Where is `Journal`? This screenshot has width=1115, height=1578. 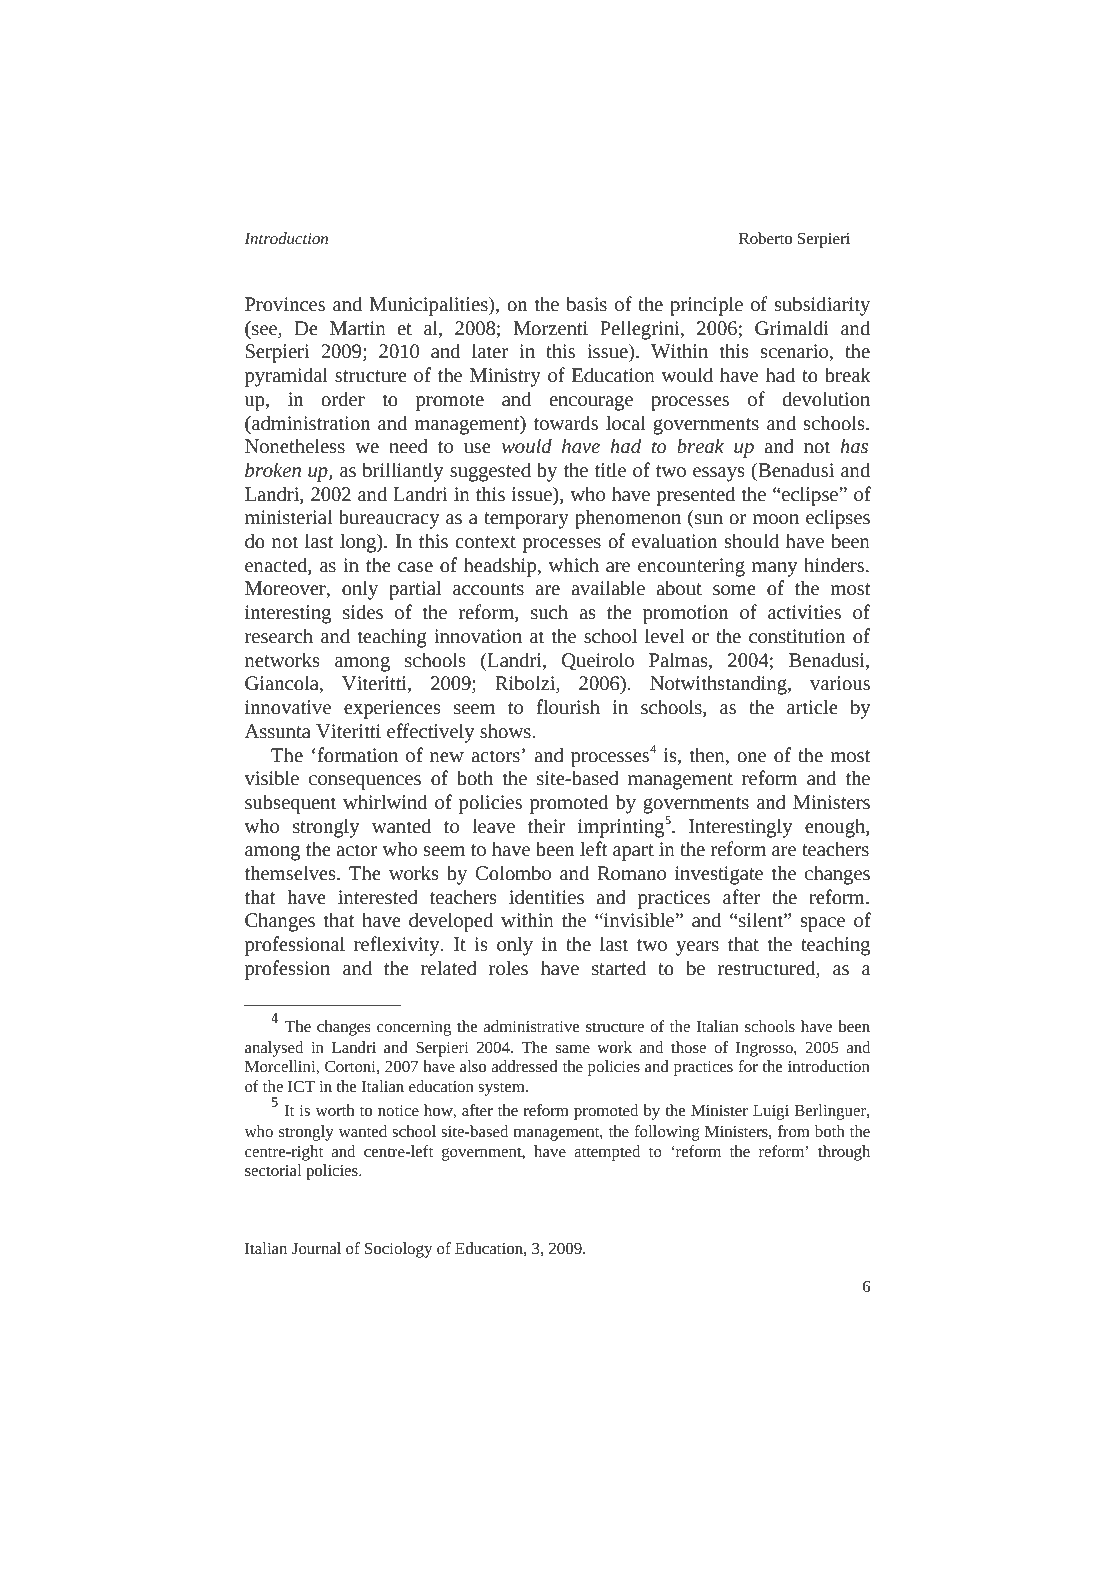
Journal is located at coordinates (316, 1248).
